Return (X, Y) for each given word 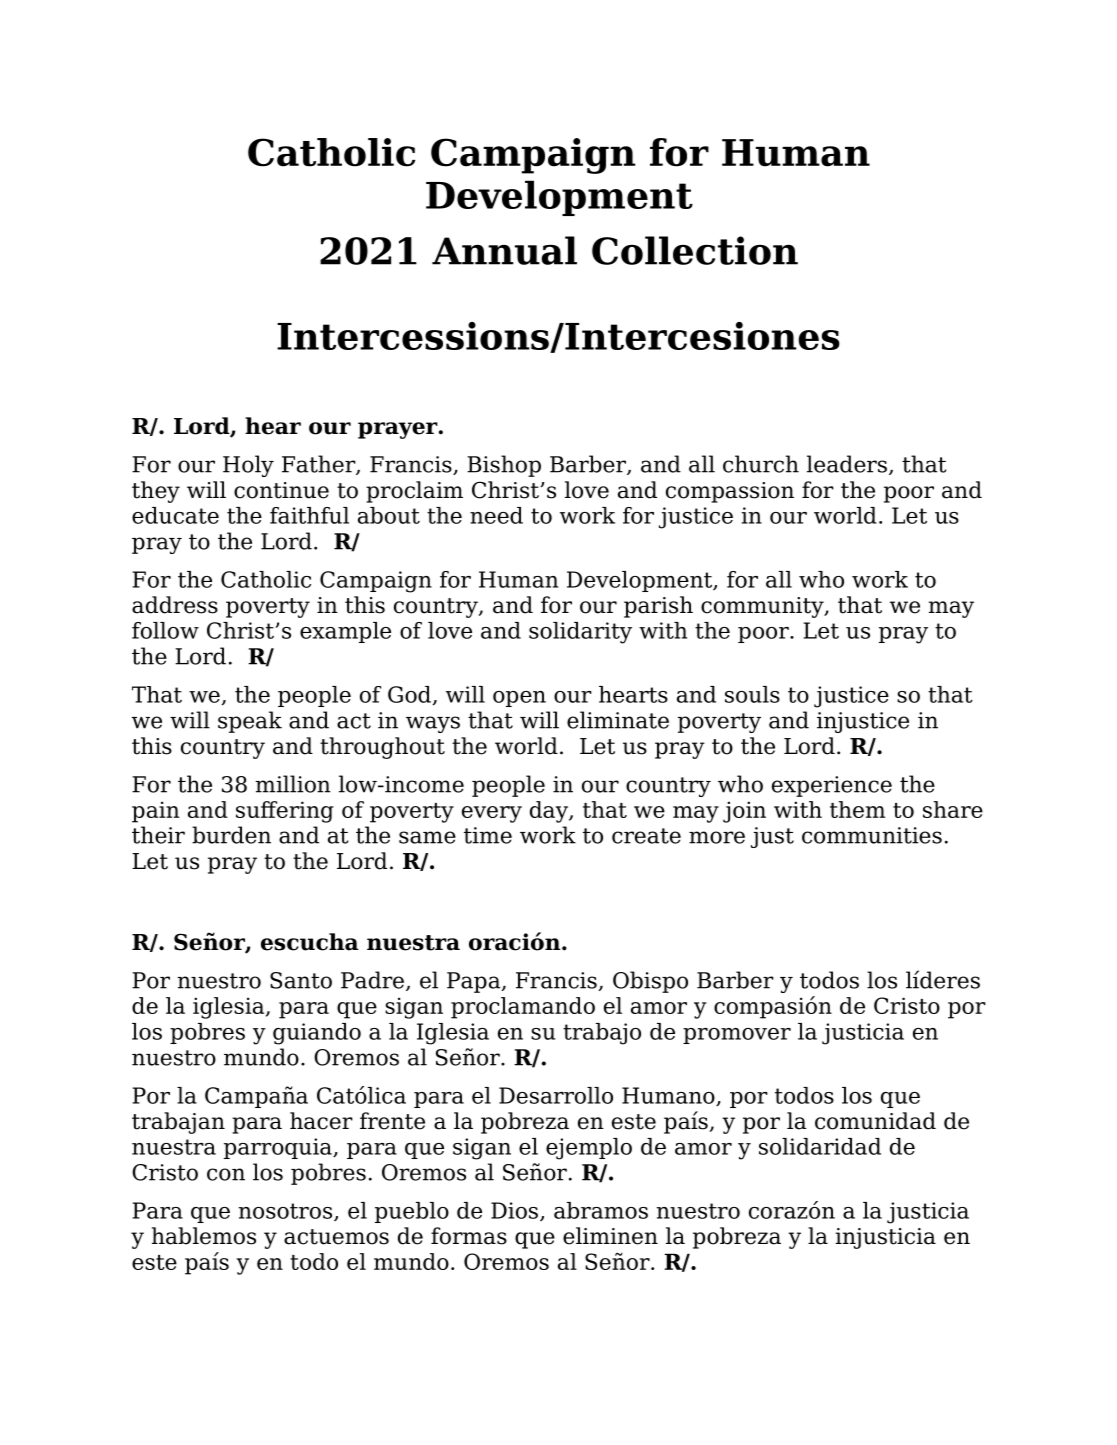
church (761, 464)
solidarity (580, 633)
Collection (695, 250)
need (496, 515)
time (488, 835)
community (763, 607)
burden (231, 835)
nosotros (285, 1211)
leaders (847, 464)
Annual (504, 250)
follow (165, 630)
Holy (248, 466)
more (717, 837)
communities (872, 835)
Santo (301, 980)
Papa (475, 982)
